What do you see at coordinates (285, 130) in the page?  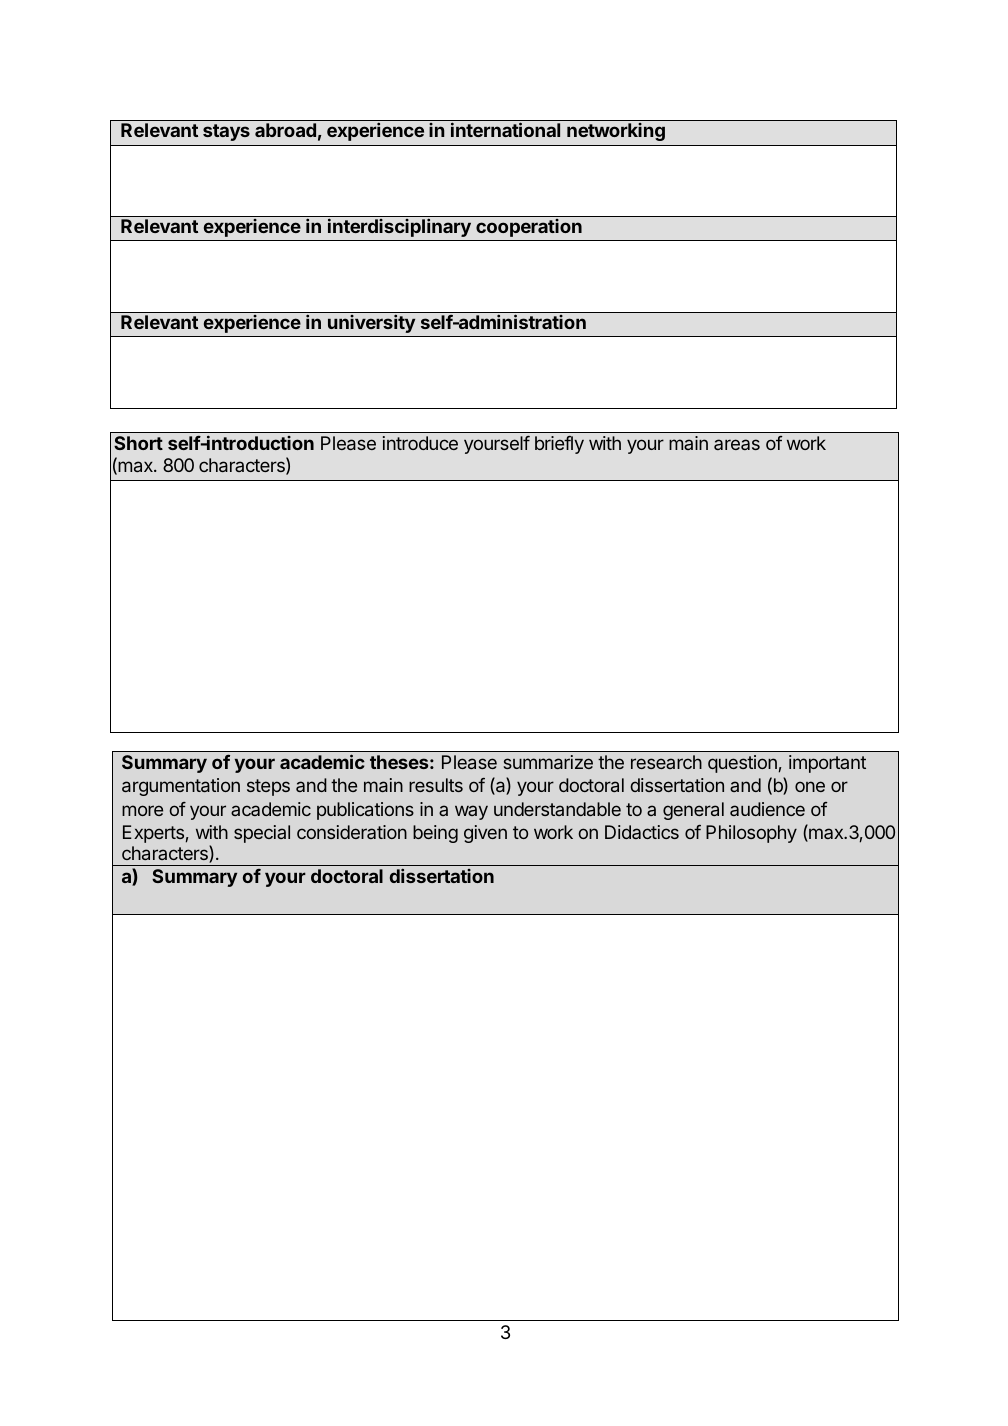 I see `abroad` at bounding box center [285, 130].
